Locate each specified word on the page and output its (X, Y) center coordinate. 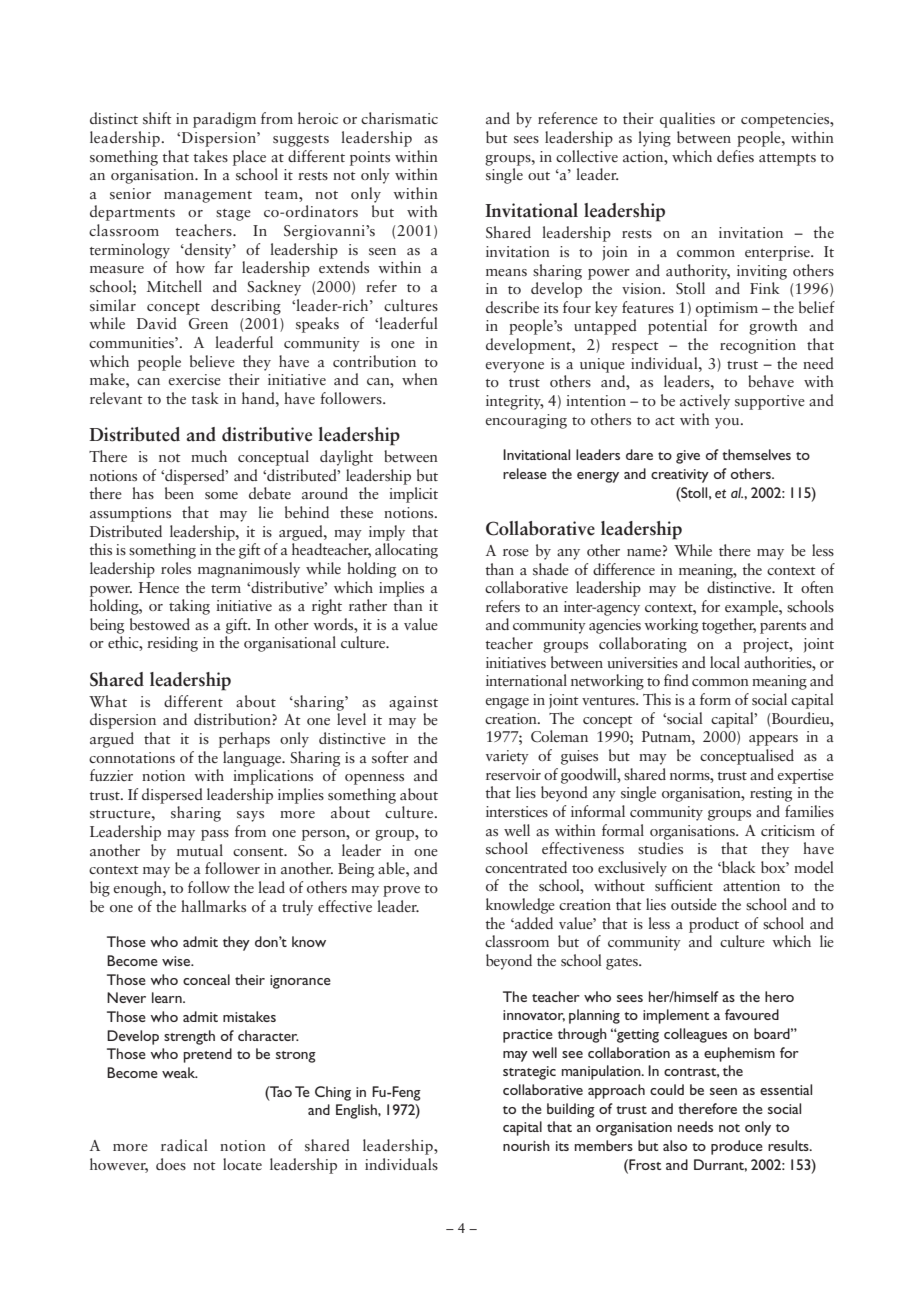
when (420, 379)
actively (705, 402)
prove (401, 891)
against (413, 703)
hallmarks (213, 906)
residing (172, 644)
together (729, 626)
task (205, 398)
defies (735, 156)
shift (157, 118)
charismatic (399, 118)
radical (184, 1145)
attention (751, 885)
